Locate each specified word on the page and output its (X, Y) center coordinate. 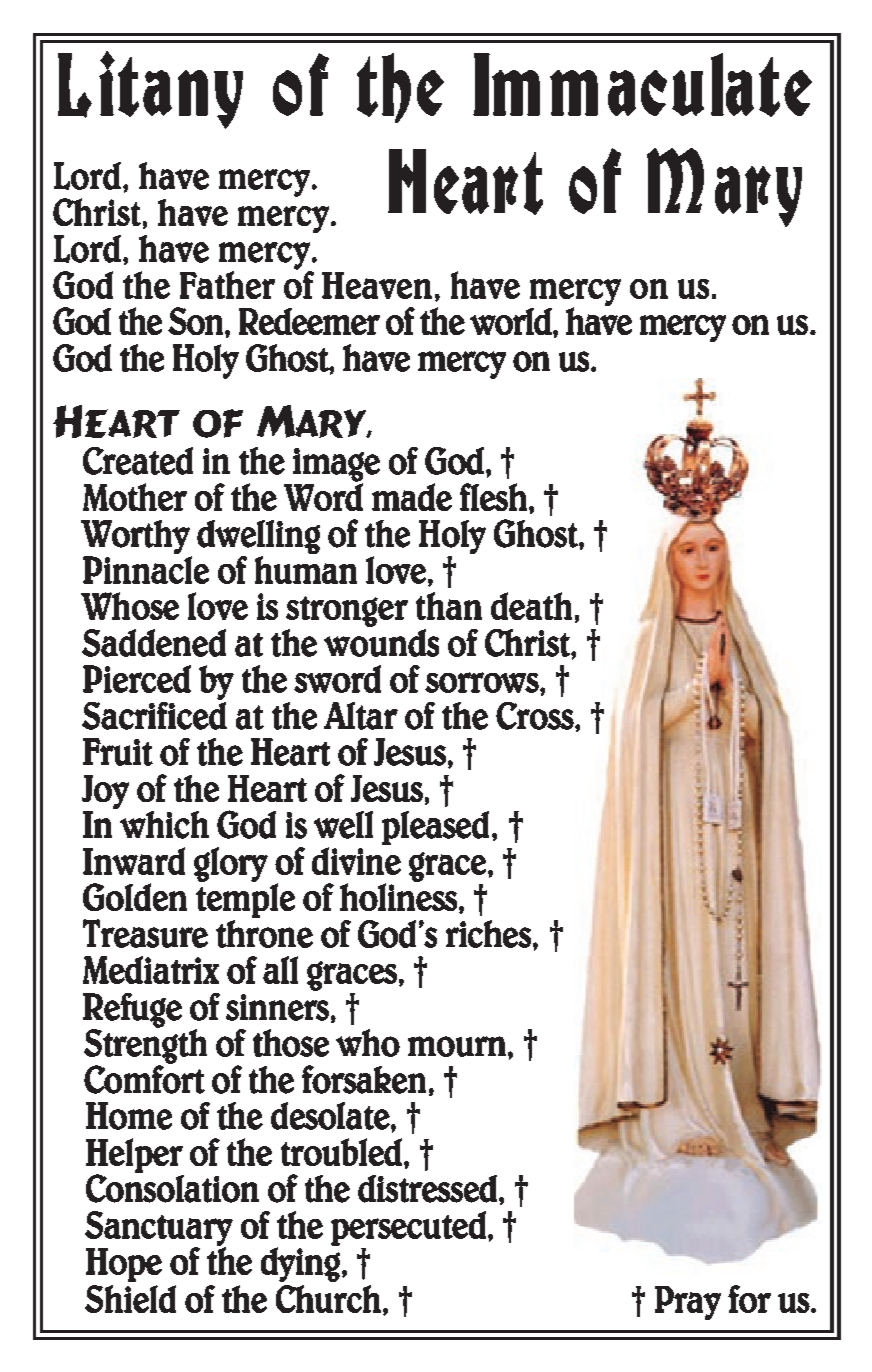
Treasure (145, 933)
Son (195, 321)
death (531, 606)
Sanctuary (159, 1229)
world (512, 321)
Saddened (154, 643)
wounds (381, 643)
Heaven (377, 285)
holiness (398, 896)
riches (488, 934)
